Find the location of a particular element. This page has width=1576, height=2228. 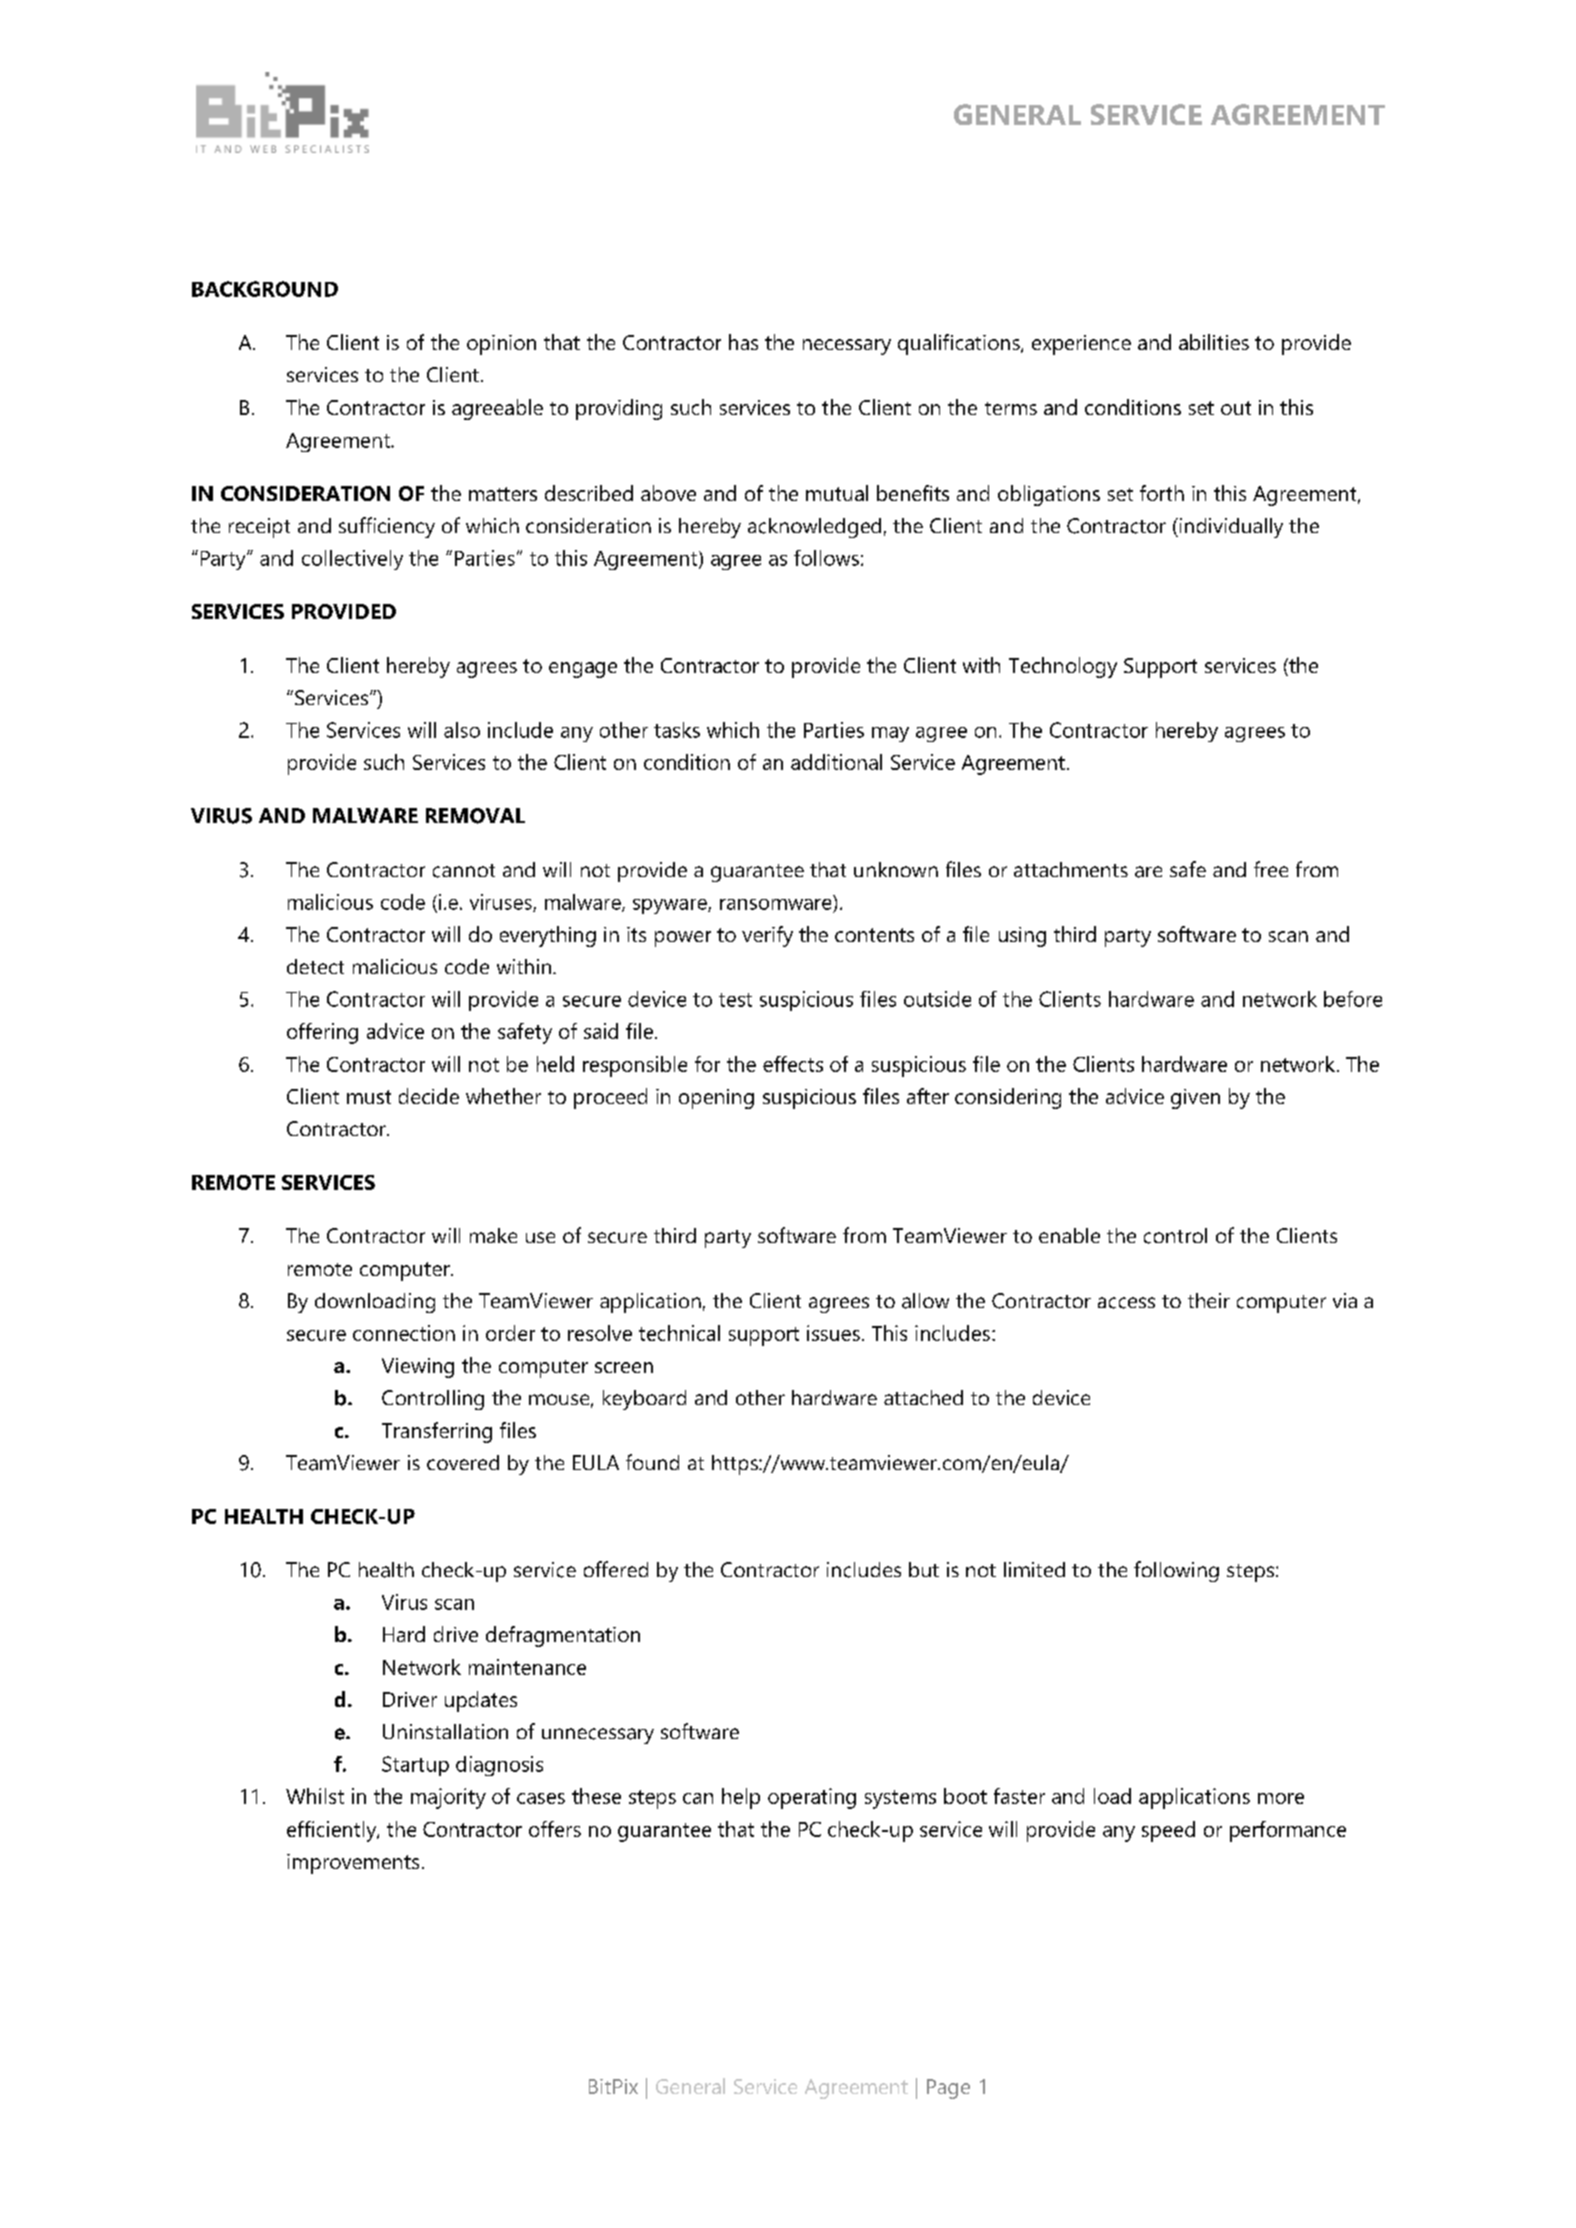

free is located at coordinates (1271, 869).
